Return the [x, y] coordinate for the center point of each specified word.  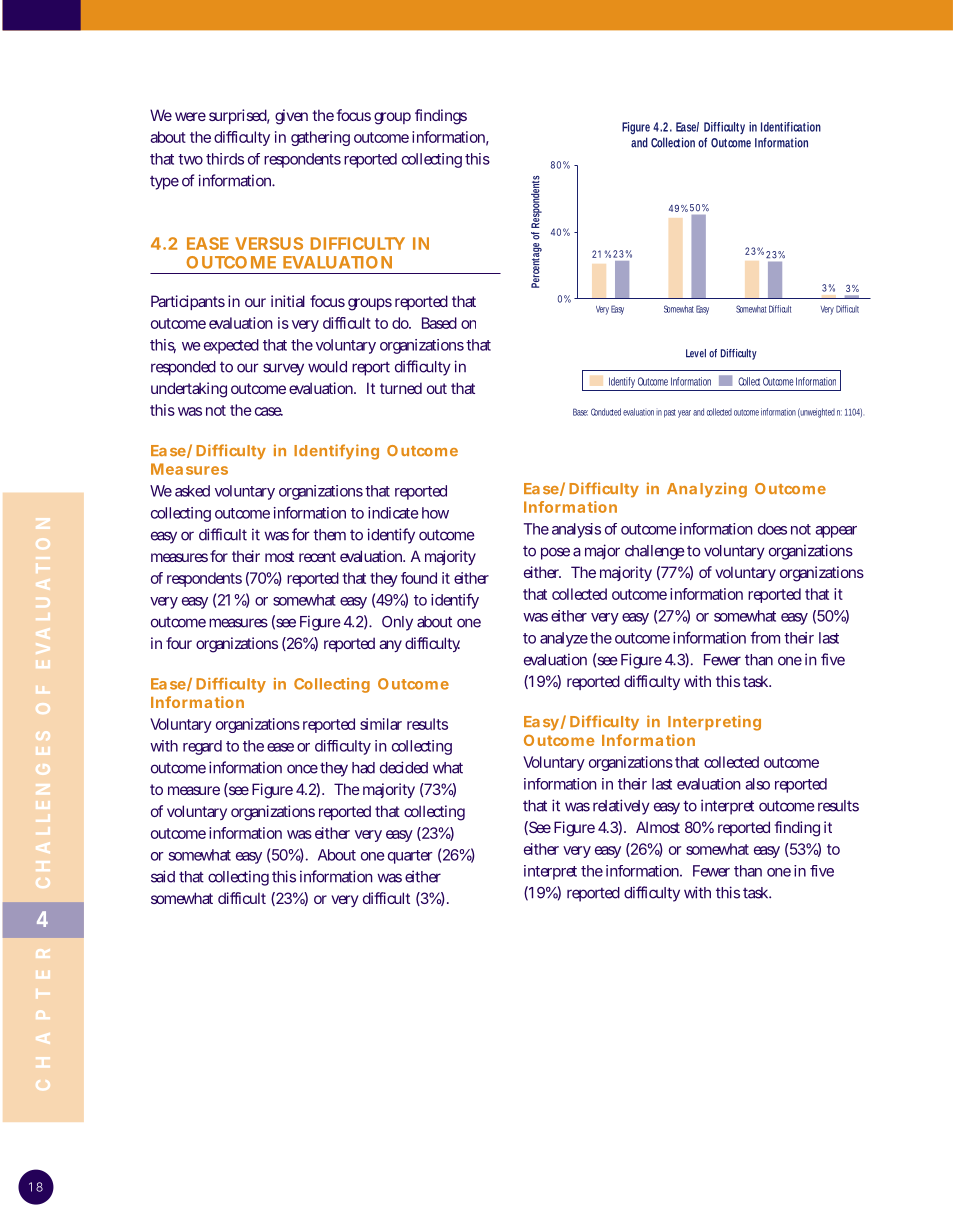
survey [283, 369]
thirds [225, 159]
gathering [320, 138]
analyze [564, 639]
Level [696, 353]
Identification [791, 127]
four [179, 643]
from [765, 637]
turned [401, 388]
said [163, 876]
